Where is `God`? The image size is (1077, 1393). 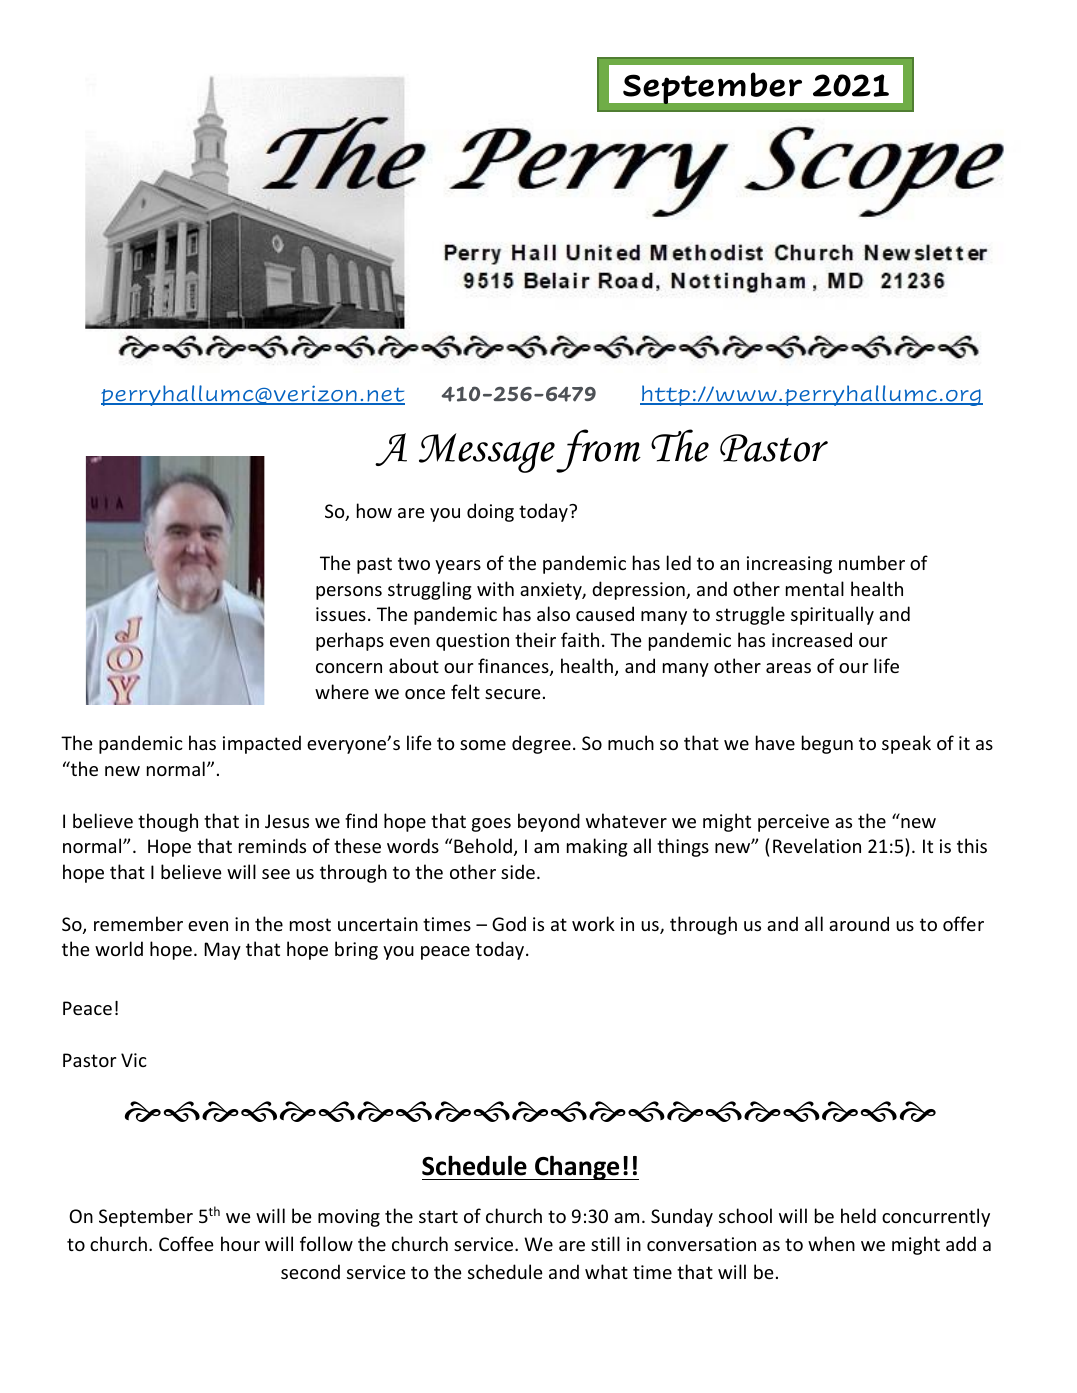
God is located at coordinates (509, 923).
